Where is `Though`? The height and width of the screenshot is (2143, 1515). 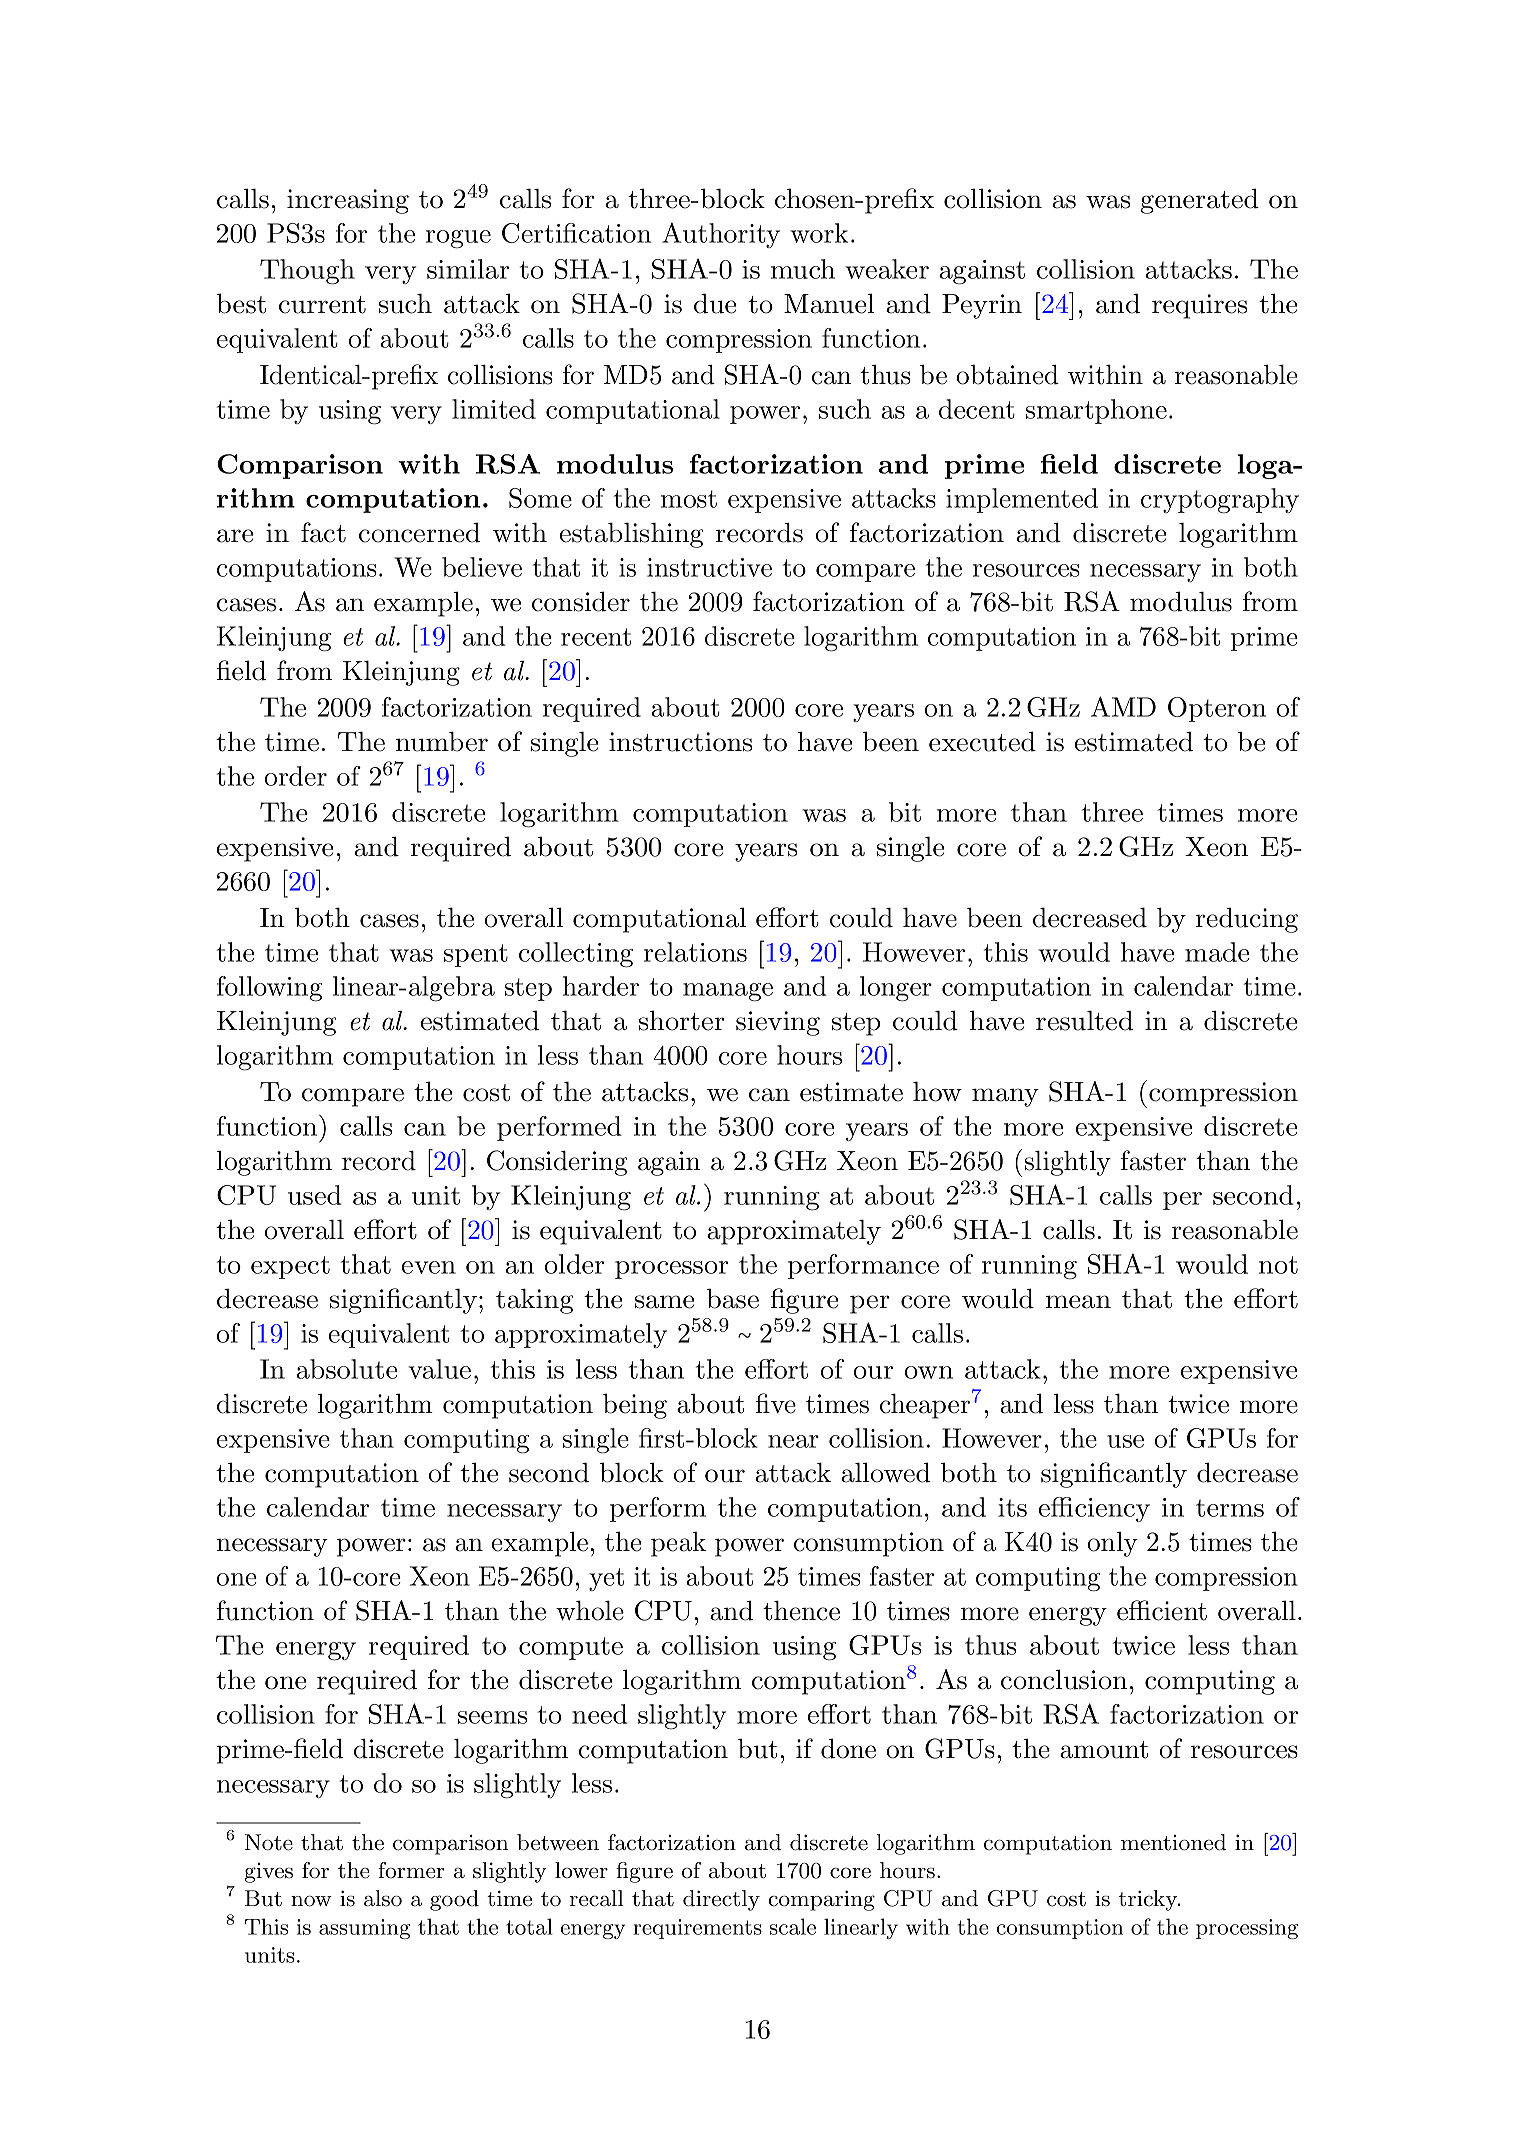 Though is located at coordinates (307, 272).
